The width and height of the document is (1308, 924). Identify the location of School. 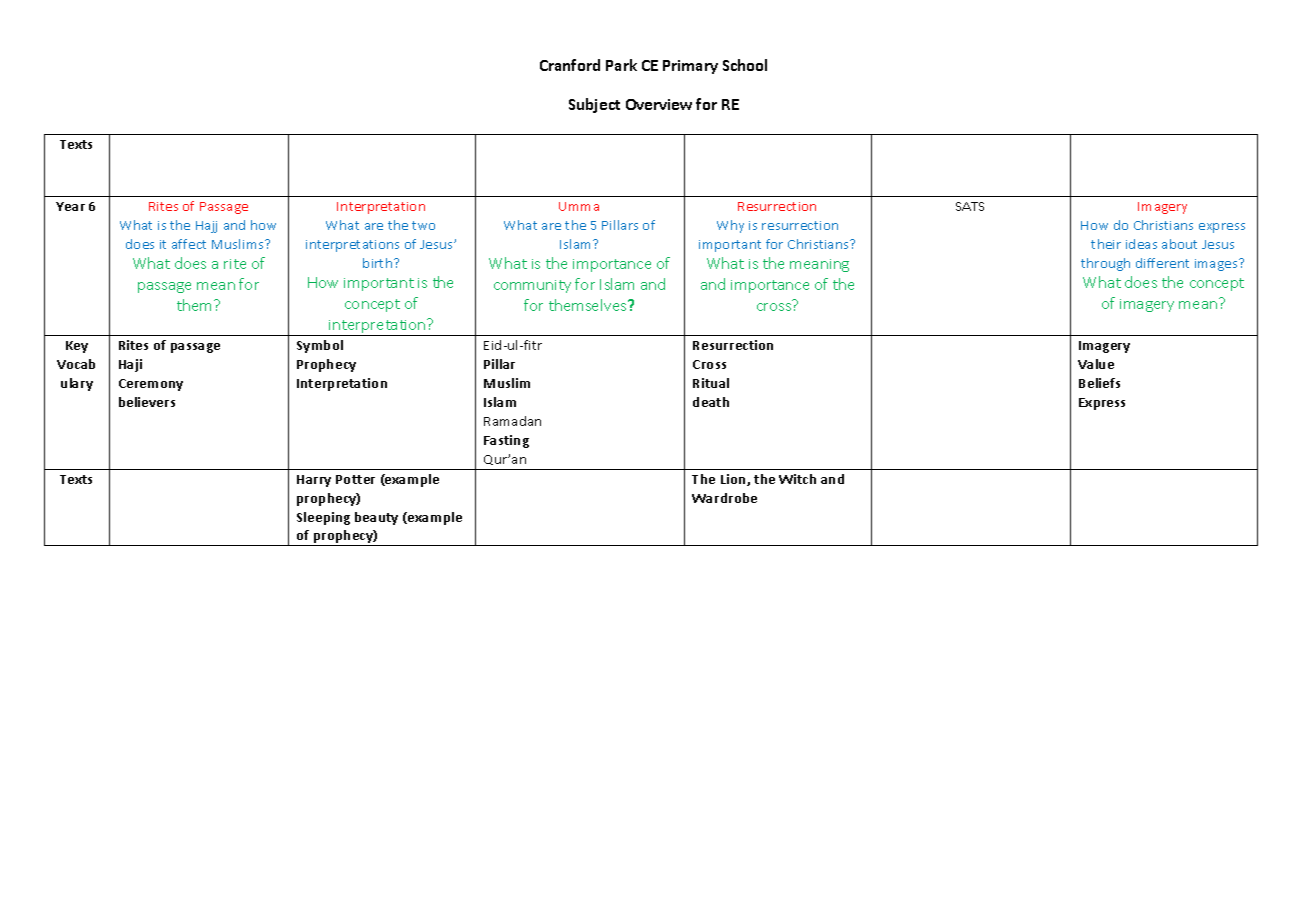
(745, 65).
